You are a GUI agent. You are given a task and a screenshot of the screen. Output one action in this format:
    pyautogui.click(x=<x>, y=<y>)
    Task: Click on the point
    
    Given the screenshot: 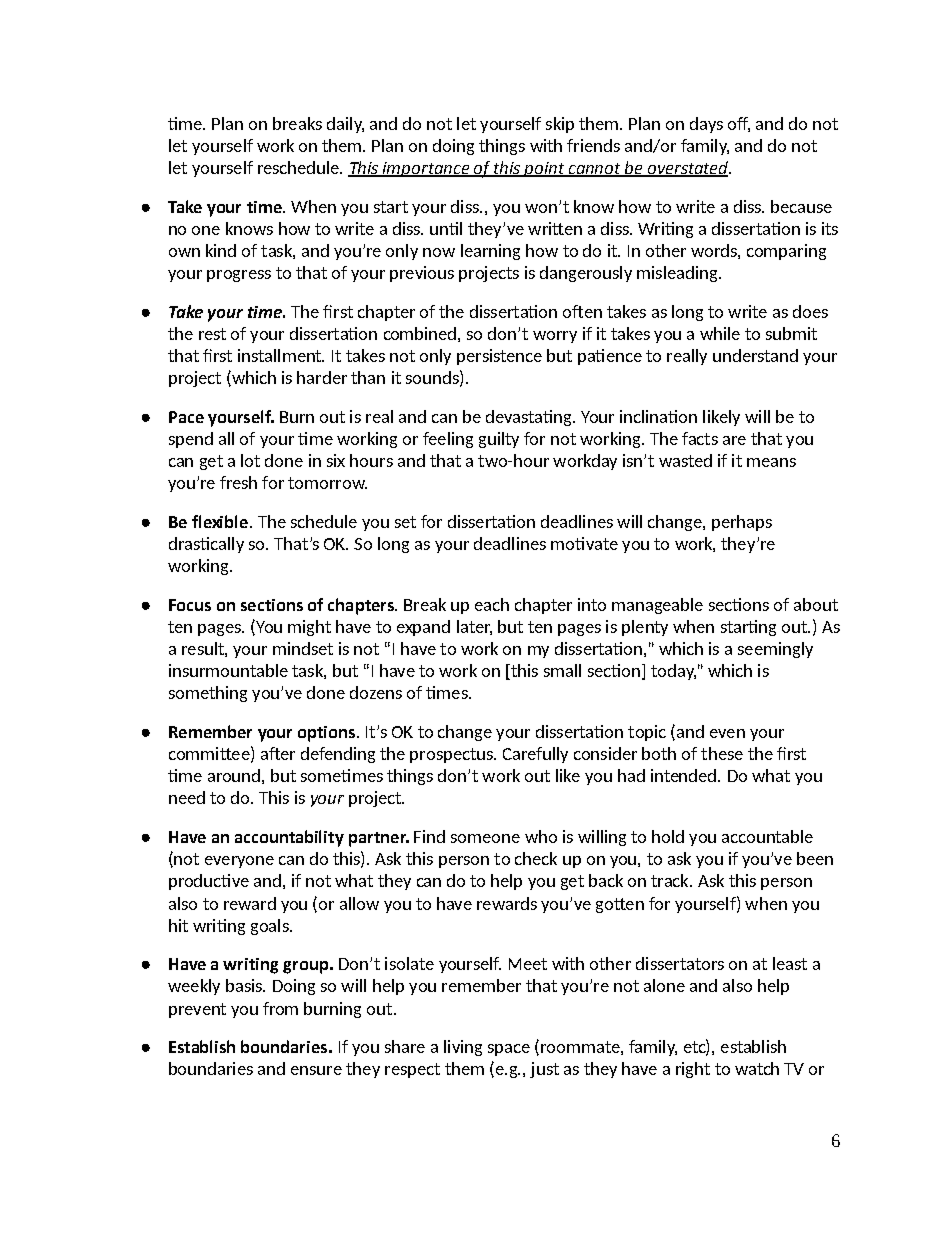 What is the action you would take?
    pyautogui.click(x=544, y=169)
